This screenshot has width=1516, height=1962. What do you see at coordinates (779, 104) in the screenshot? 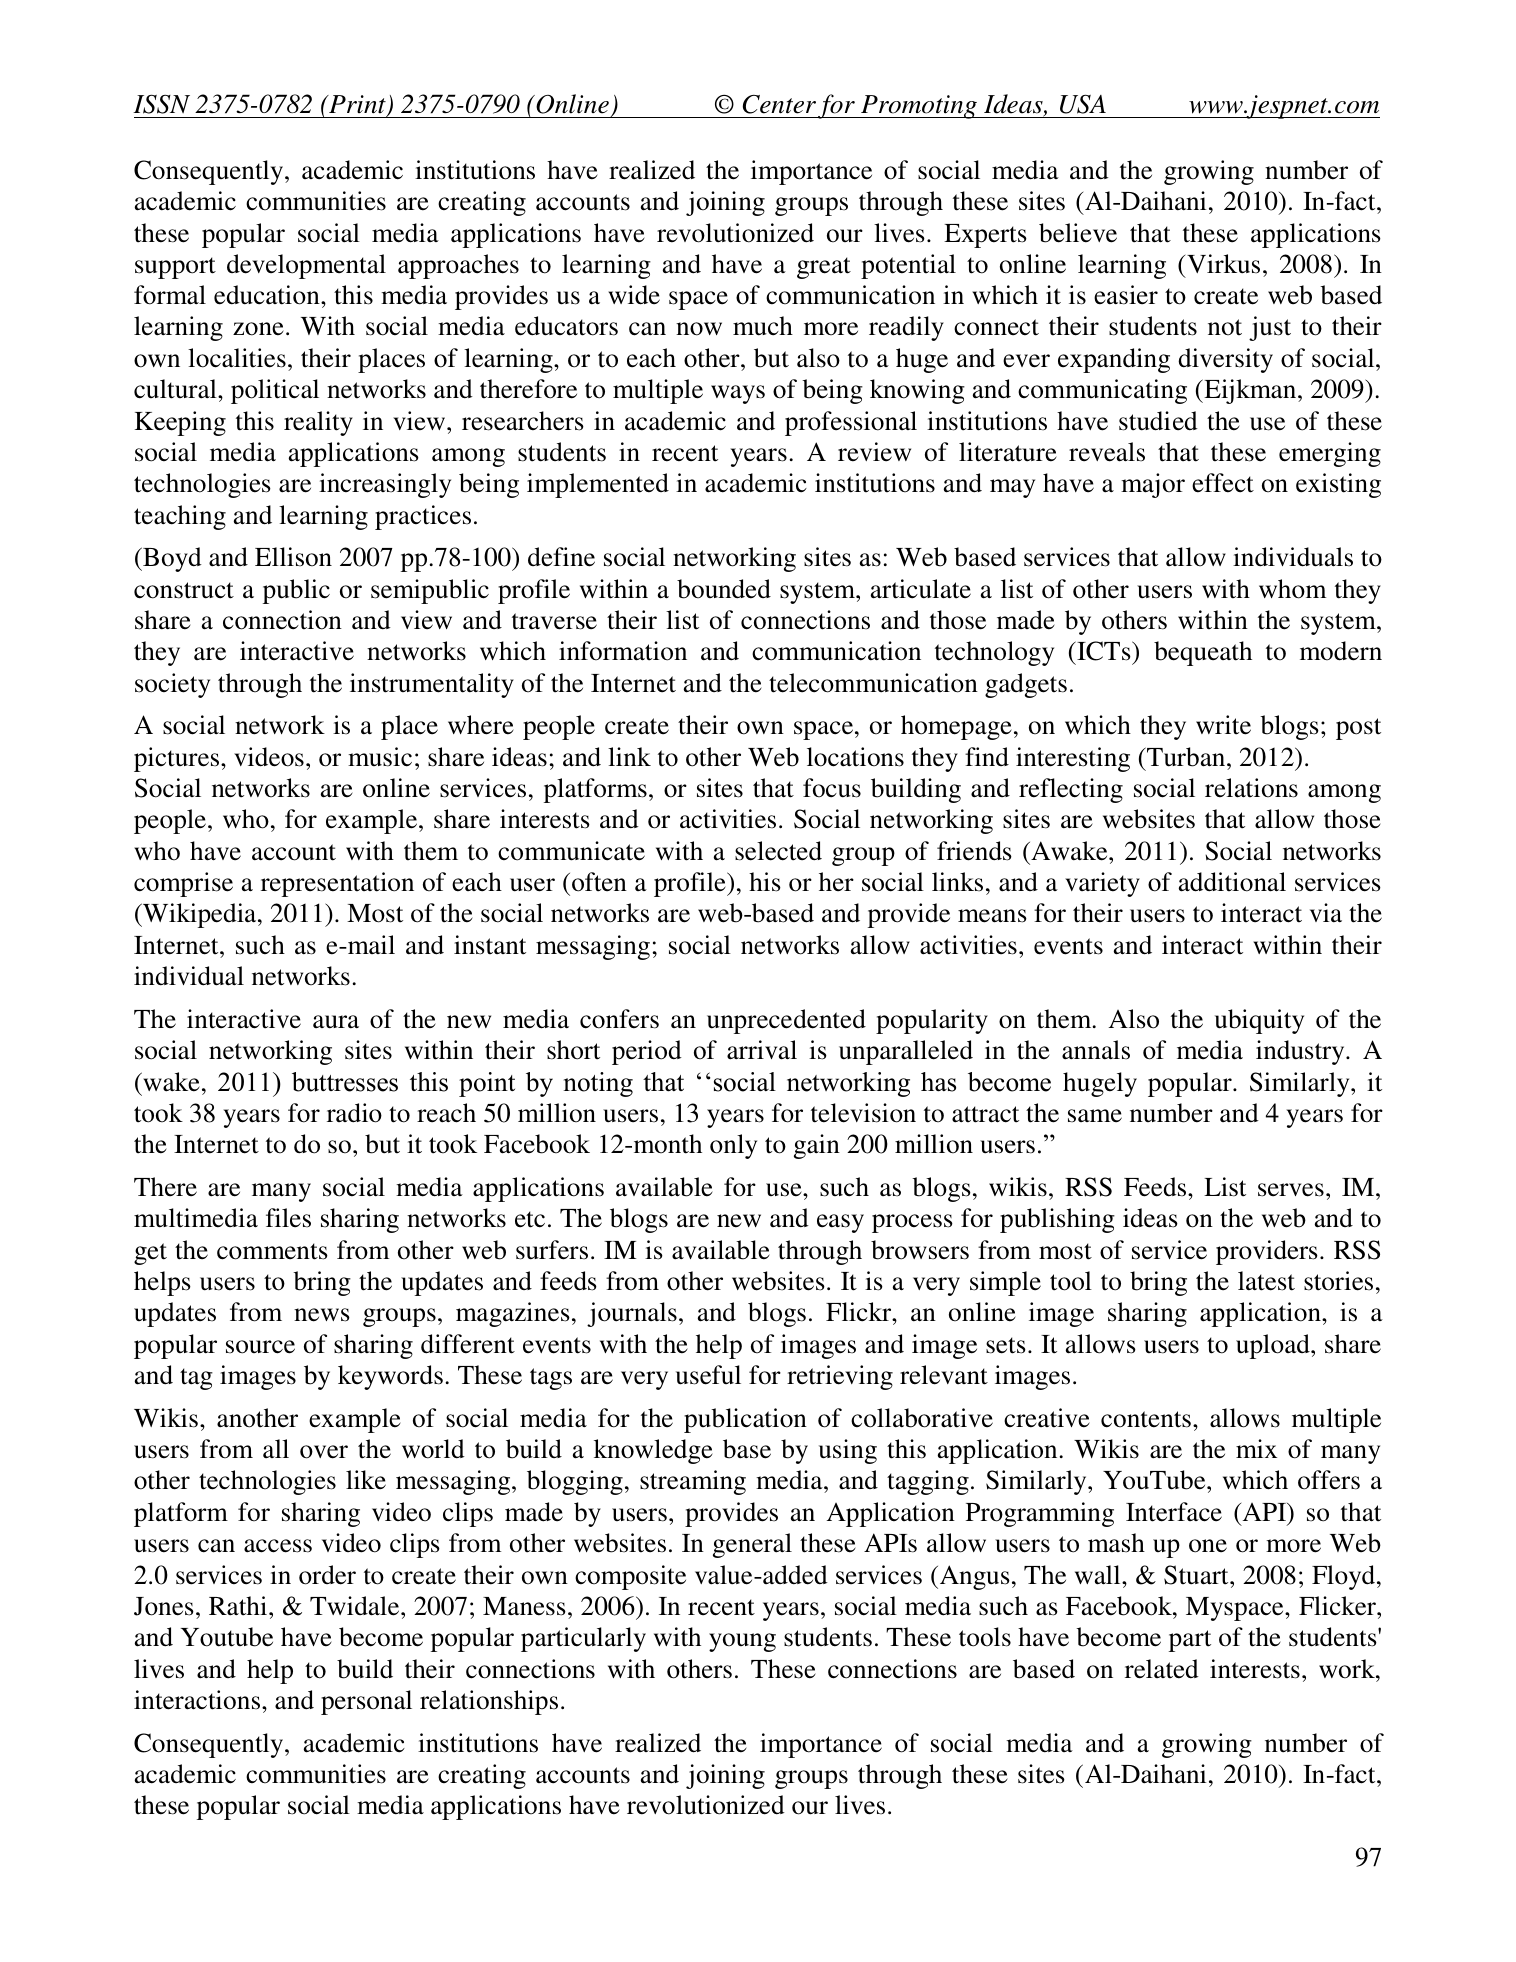
I see `Center` at bounding box center [779, 104].
